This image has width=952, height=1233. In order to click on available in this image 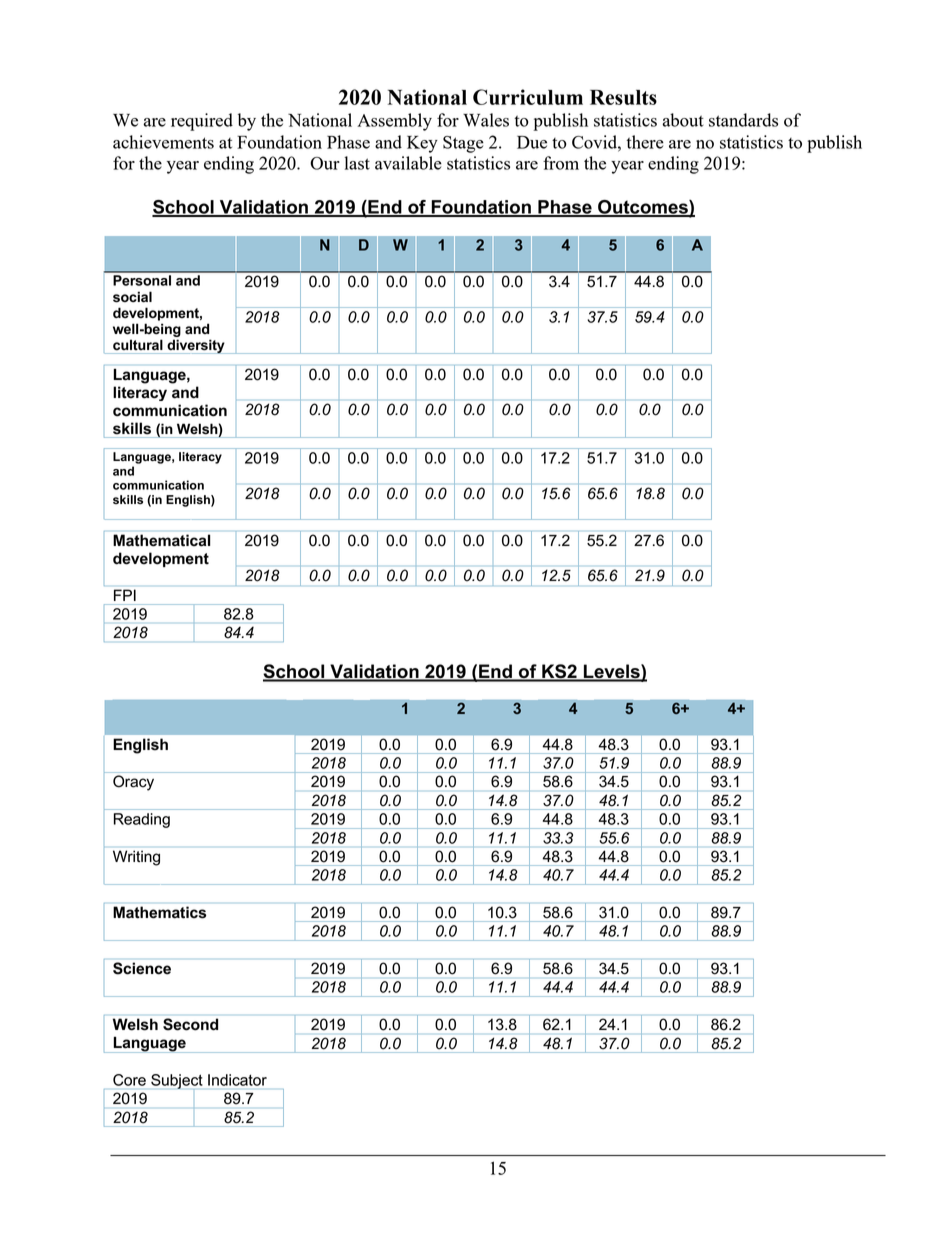, I will do `click(408, 163)`.
